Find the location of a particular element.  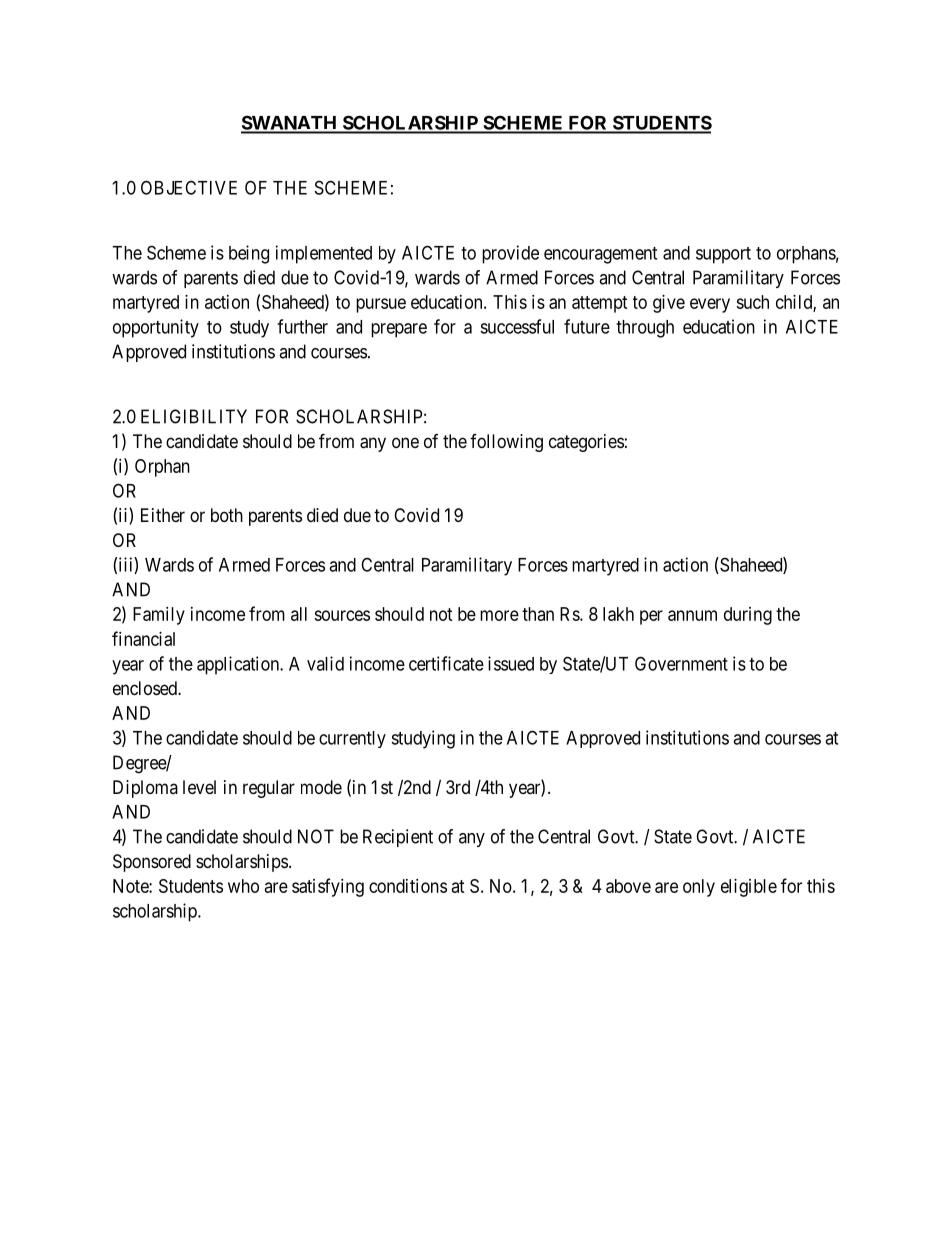

support is located at coordinates (723, 255).
